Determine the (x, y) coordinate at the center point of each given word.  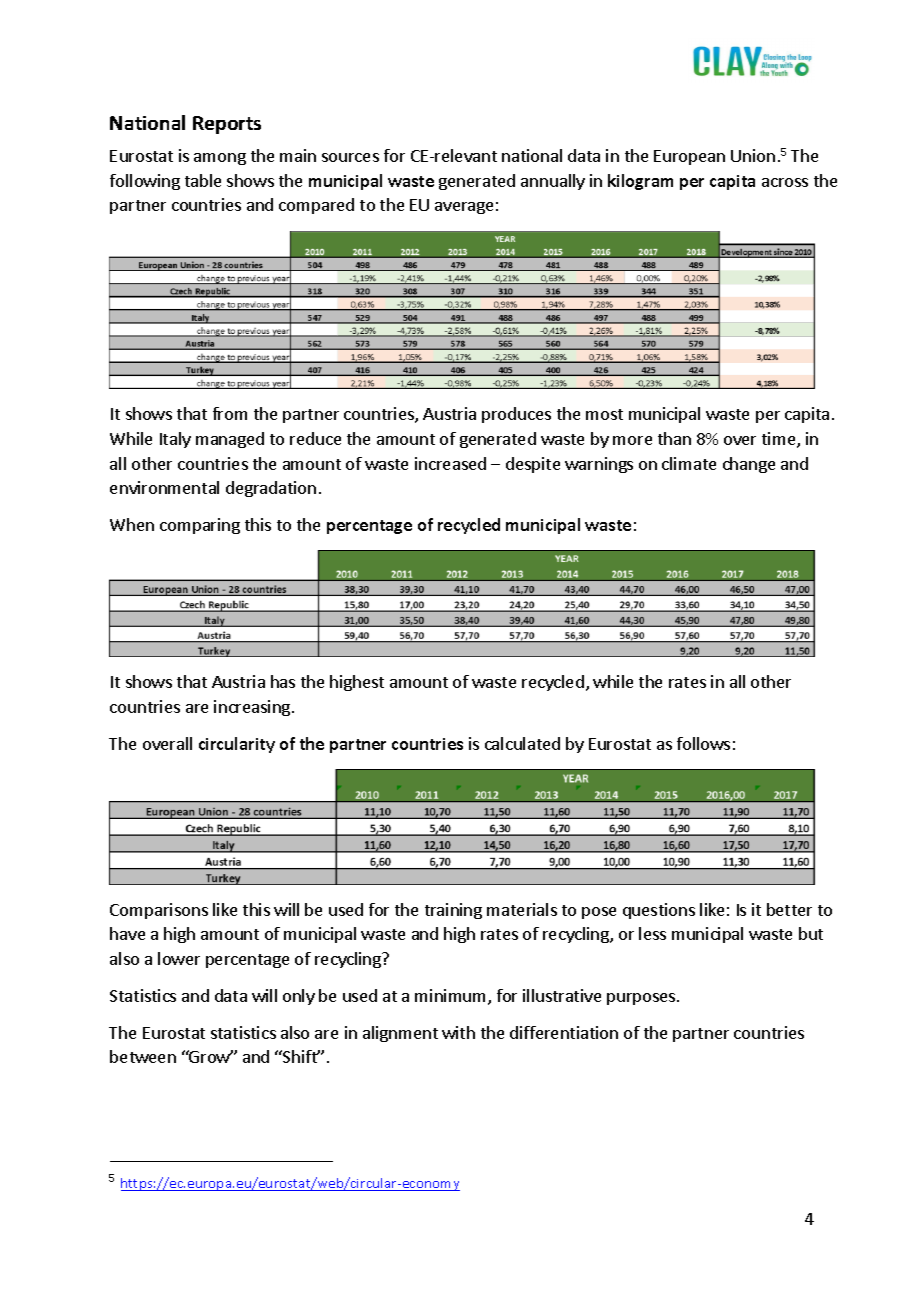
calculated (522, 743)
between (143, 1056)
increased (450, 463)
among (220, 159)
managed (230, 440)
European (689, 157)
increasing (253, 708)
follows (703, 743)
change (749, 465)
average (464, 208)
